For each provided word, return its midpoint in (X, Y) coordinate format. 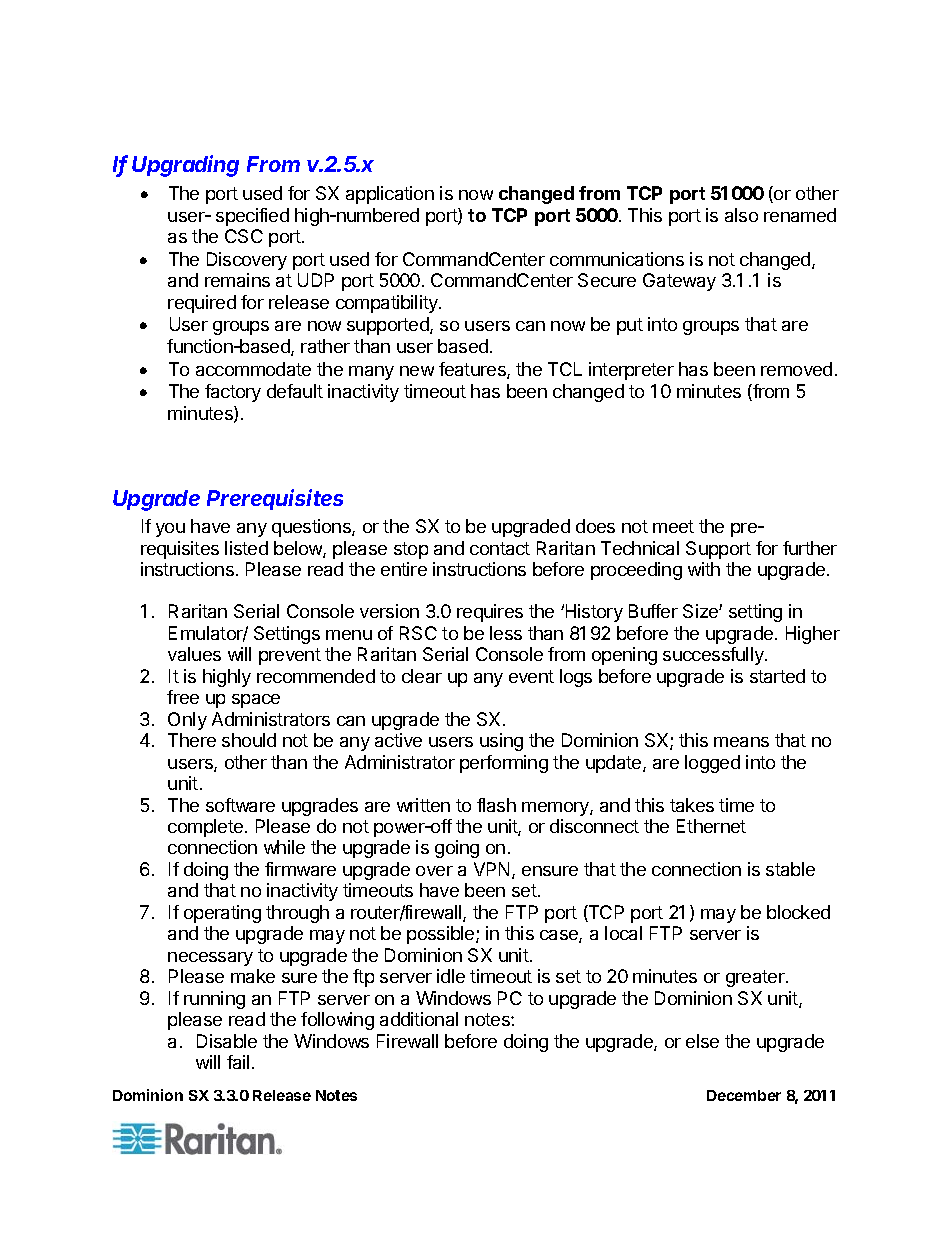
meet (673, 526)
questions (312, 528)
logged (712, 764)
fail (238, 1062)
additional (419, 1019)
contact (500, 548)
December (744, 1095)
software (240, 805)
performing (504, 764)
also (741, 215)
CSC (244, 236)
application (390, 195)
